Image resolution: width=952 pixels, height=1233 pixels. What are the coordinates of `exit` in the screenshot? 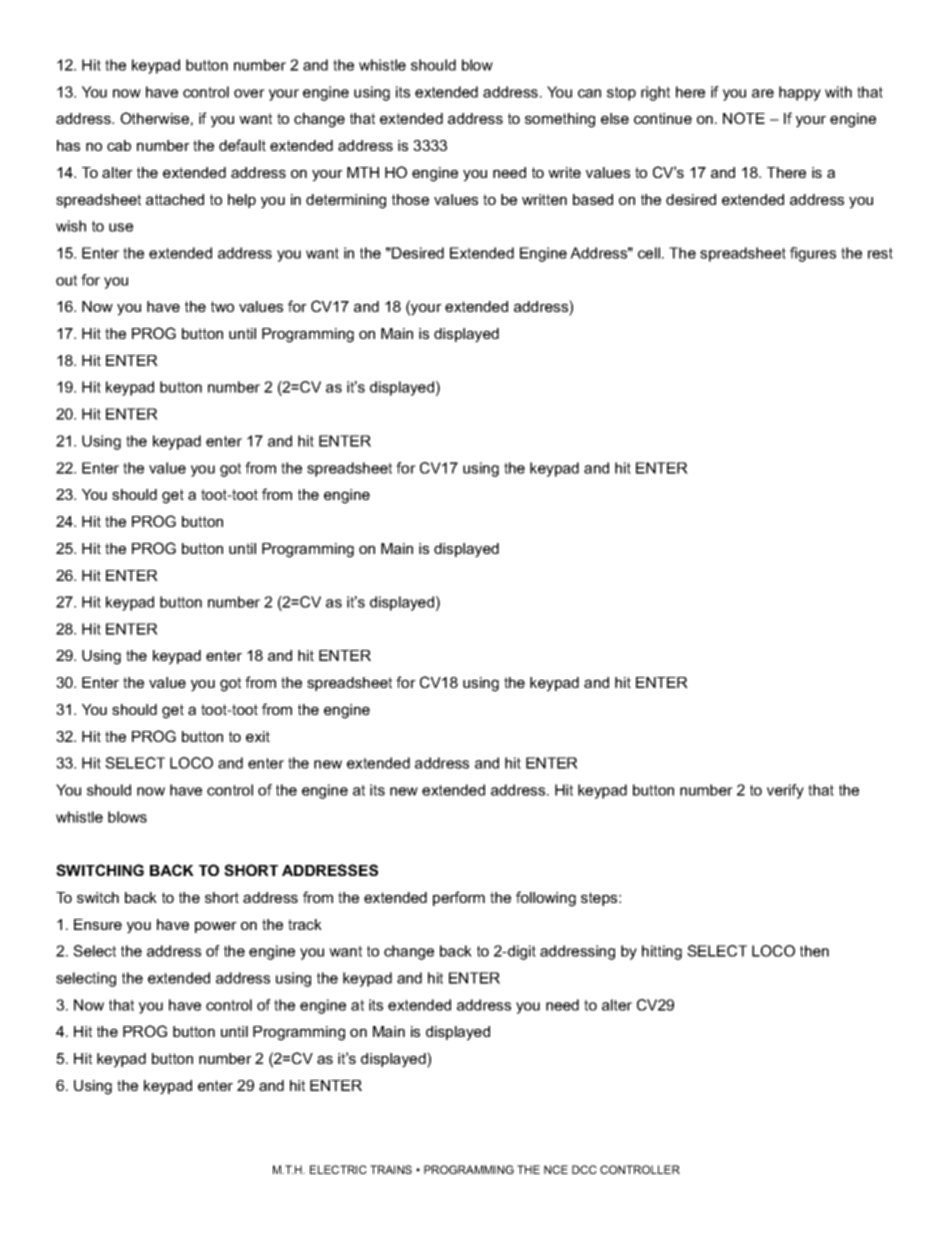 It's located at (258, 736).
